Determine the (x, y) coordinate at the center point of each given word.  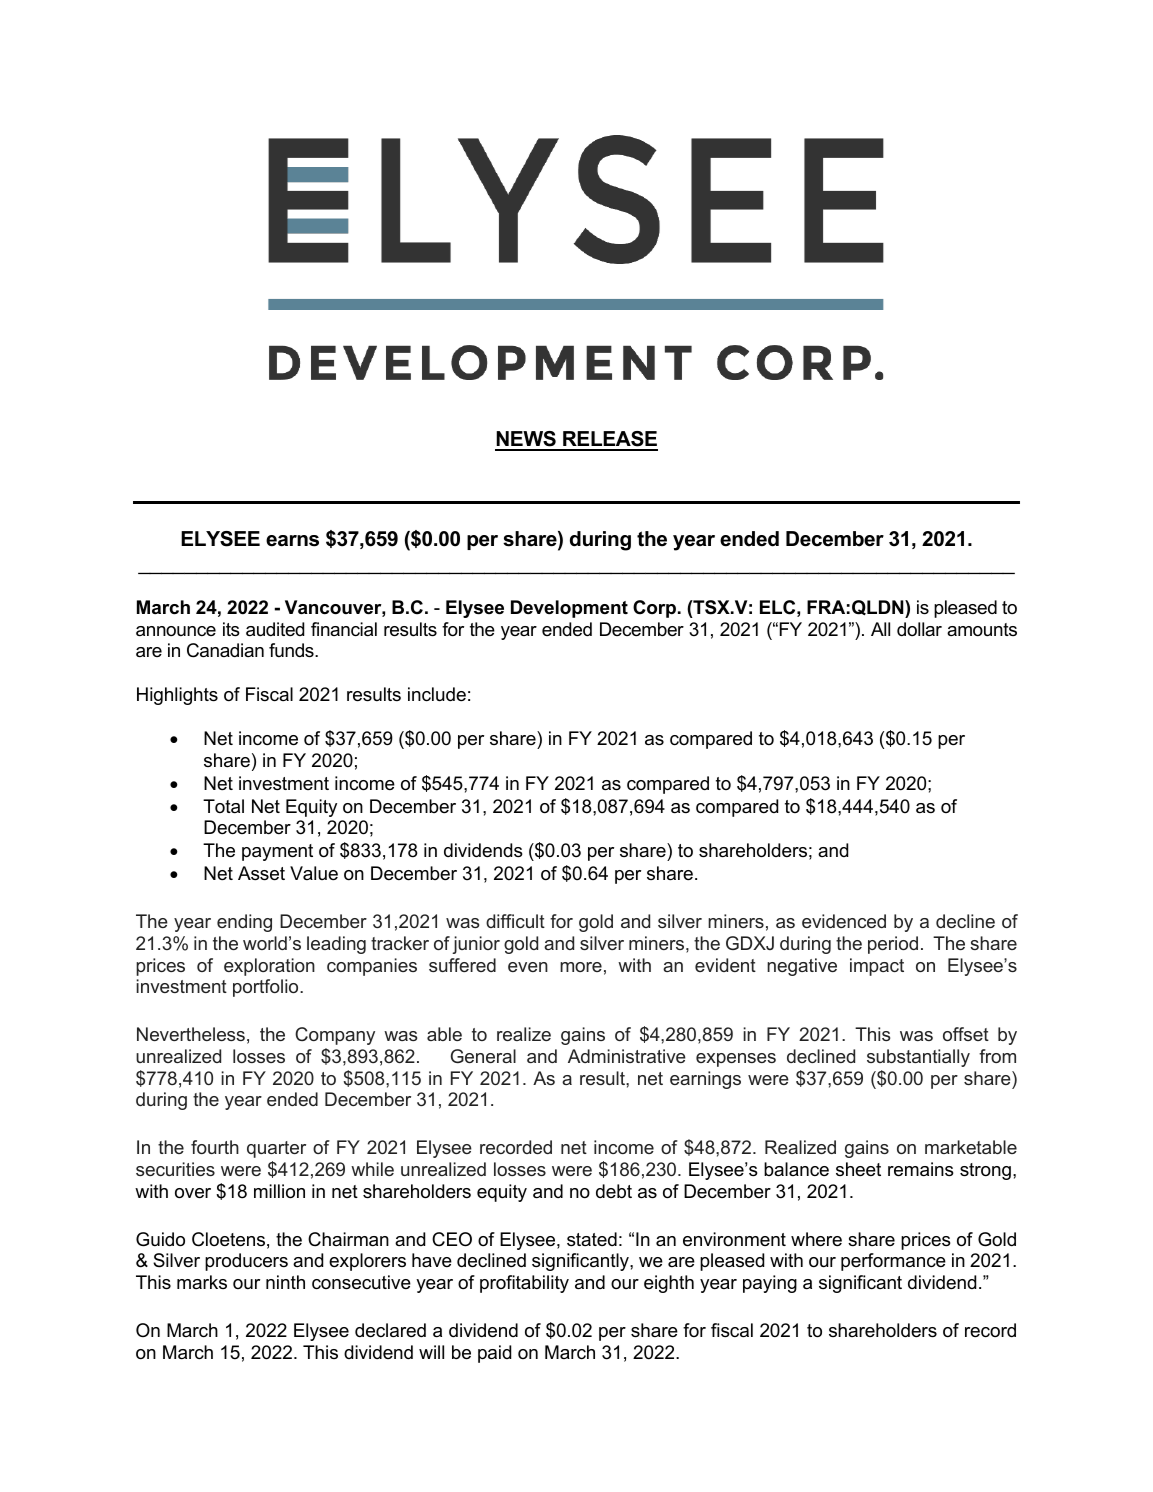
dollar (919, 629)
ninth (285, 1282)
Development (569, 609)
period (893, 945)
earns (292, 541)
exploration (269, 967)
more (581, 967)
